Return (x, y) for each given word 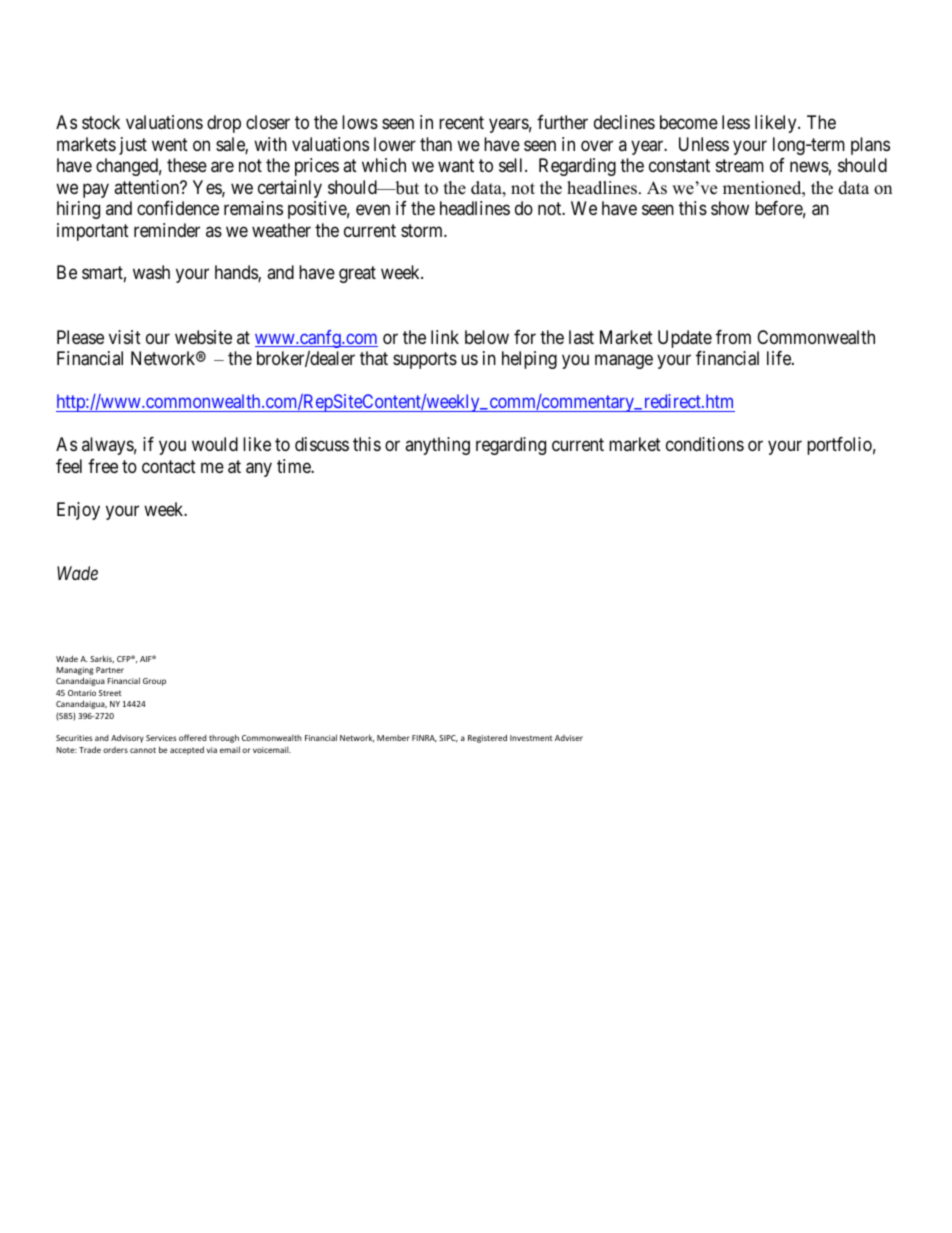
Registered (487, 738)
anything (437, 446)
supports (425, 361)
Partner (110, 670)
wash (151, 272)
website (203, 337)
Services (161, 738)
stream (740, 166)
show (730, 208)
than (436, 144)
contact (169, 467)
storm (423, 230)
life (780, 358)
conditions (705, 444)
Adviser (569, 738)
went (170, 144)
